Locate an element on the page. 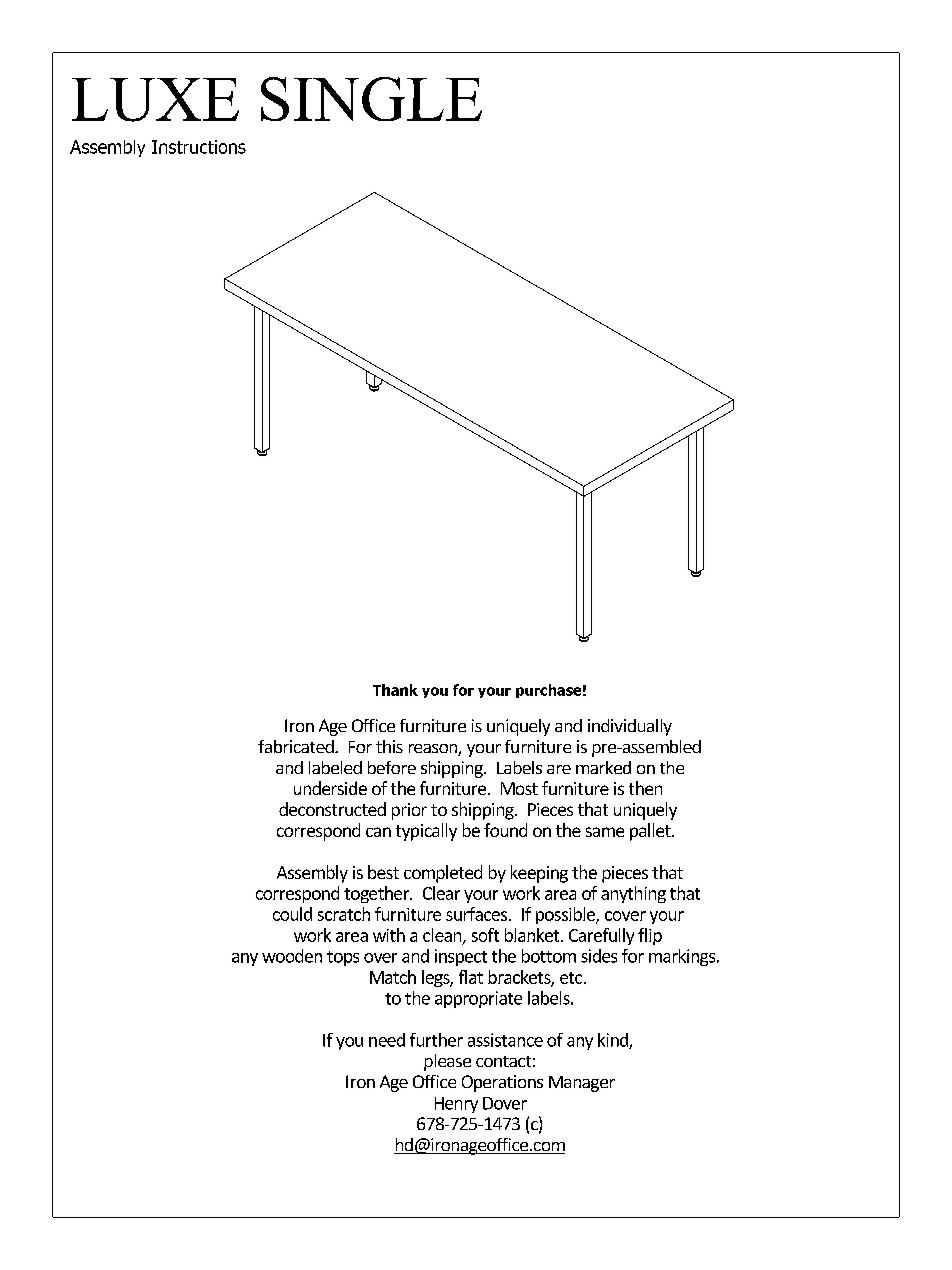 Image resolution: width=952 pixels, height=1270 pixels. individually is located at coordinates (630, 727).
